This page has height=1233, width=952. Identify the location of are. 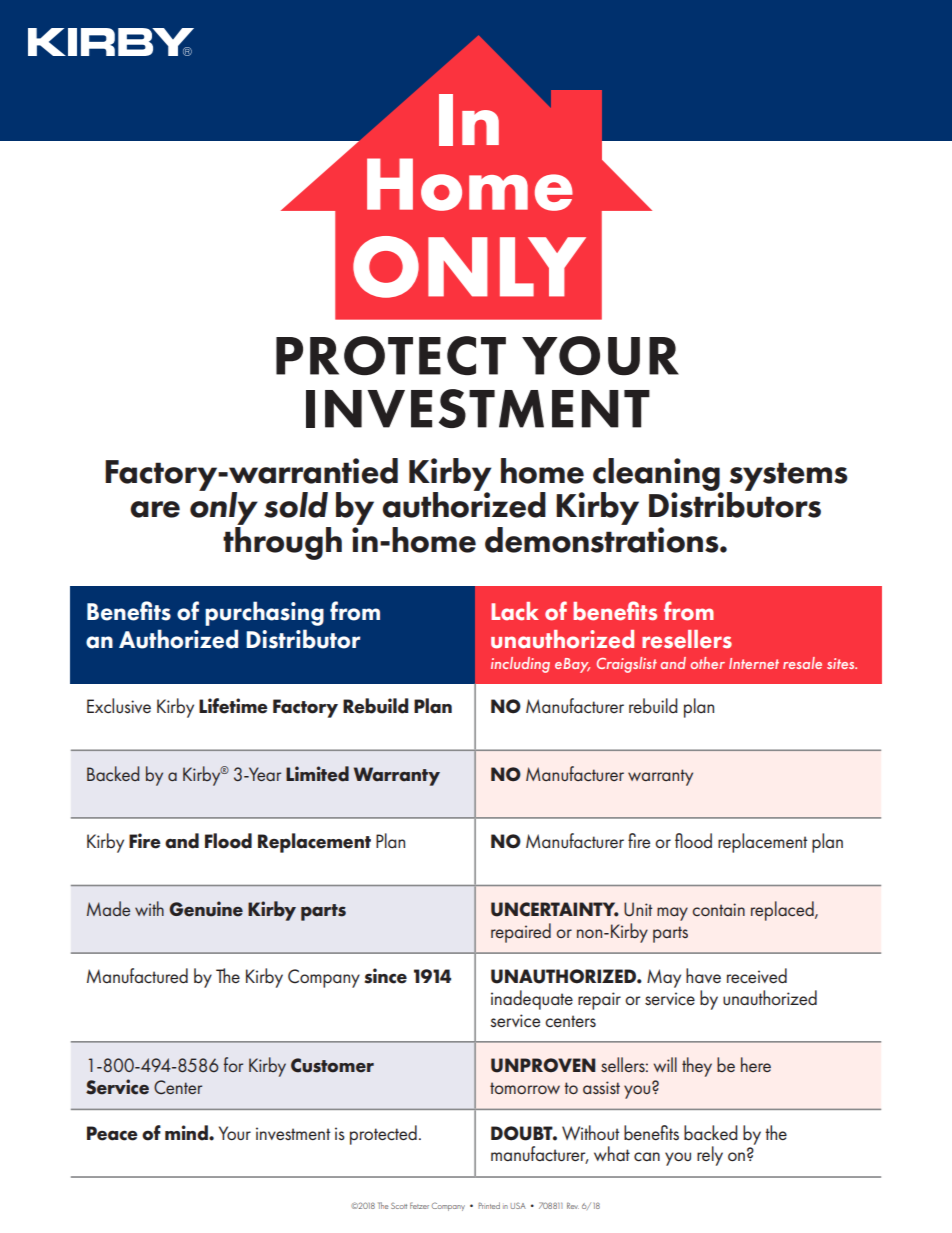
(155, 509).
